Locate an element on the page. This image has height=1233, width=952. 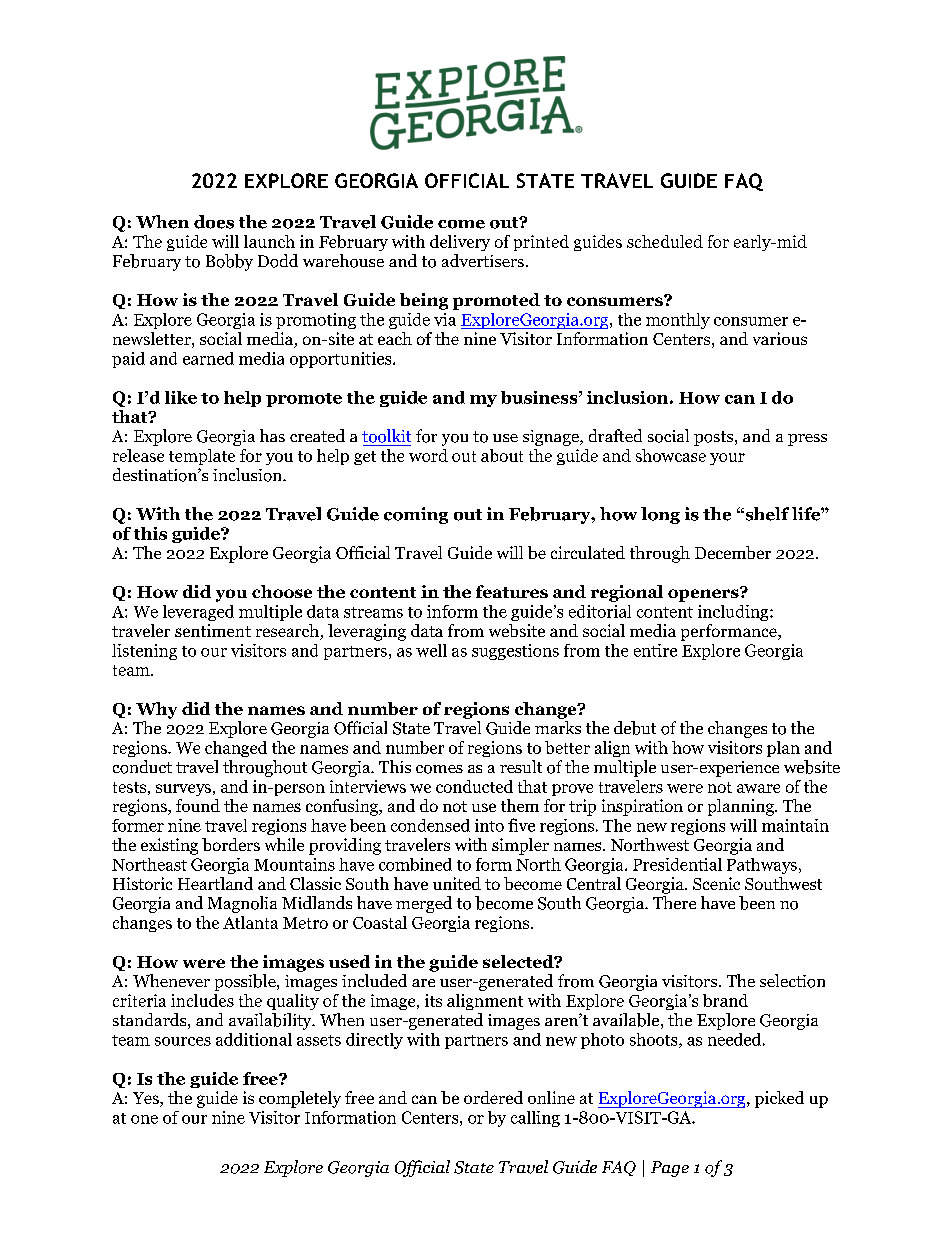
one is located at coordinates (144, 1119).
